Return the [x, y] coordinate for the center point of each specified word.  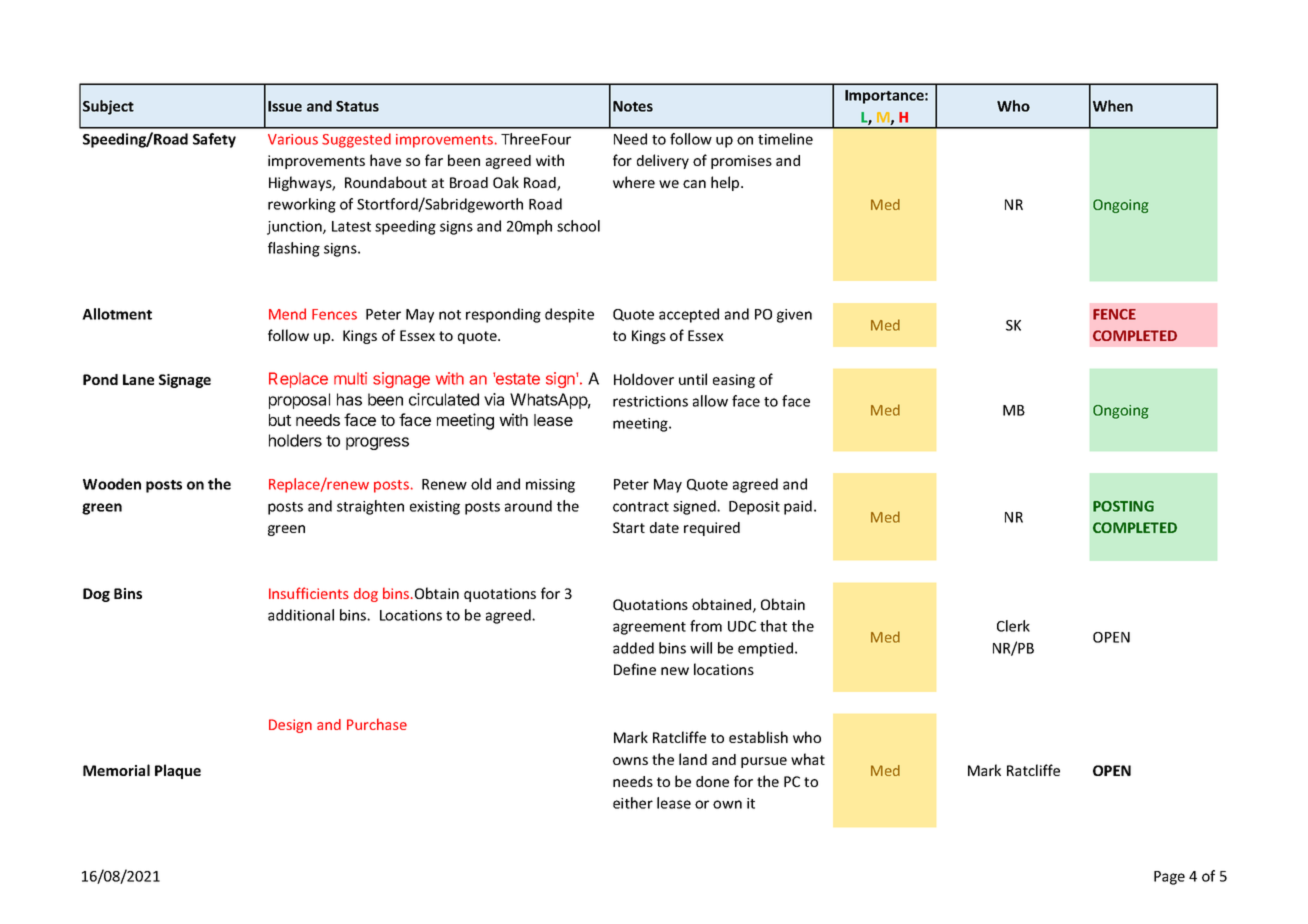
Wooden [112, 484]
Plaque [178, 771]
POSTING [1123, 506]
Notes [633, 106]
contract [641, 507]
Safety [214, 140]
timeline [785, 139]
